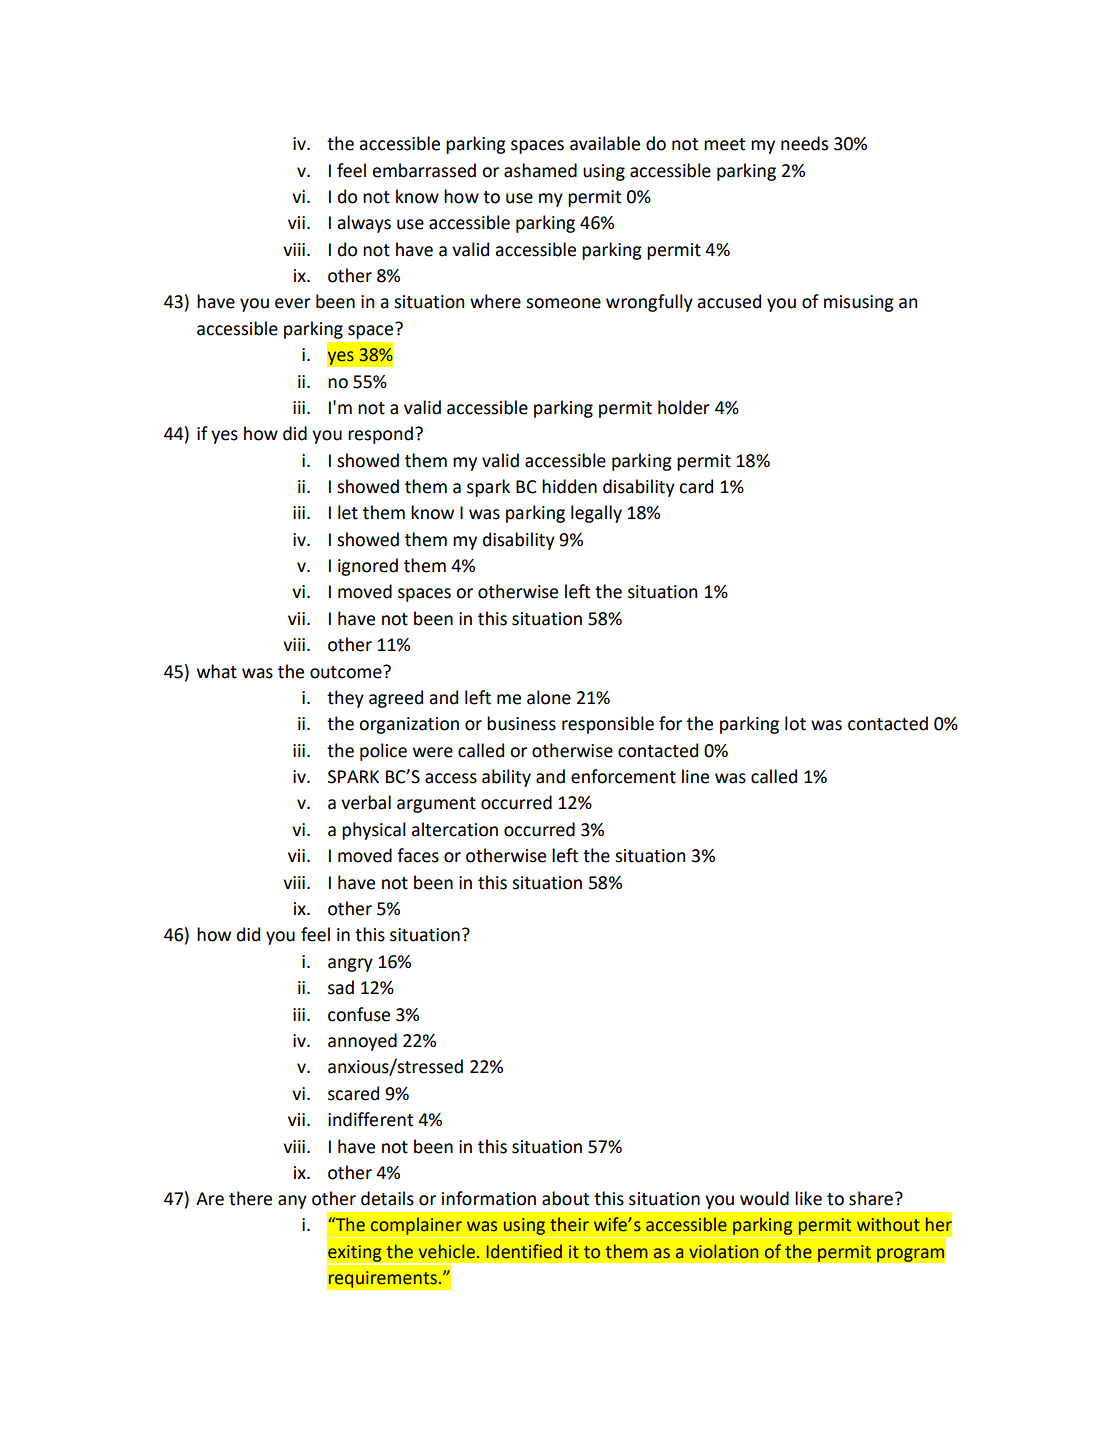  I want to click on lot, so click(795, 723).
